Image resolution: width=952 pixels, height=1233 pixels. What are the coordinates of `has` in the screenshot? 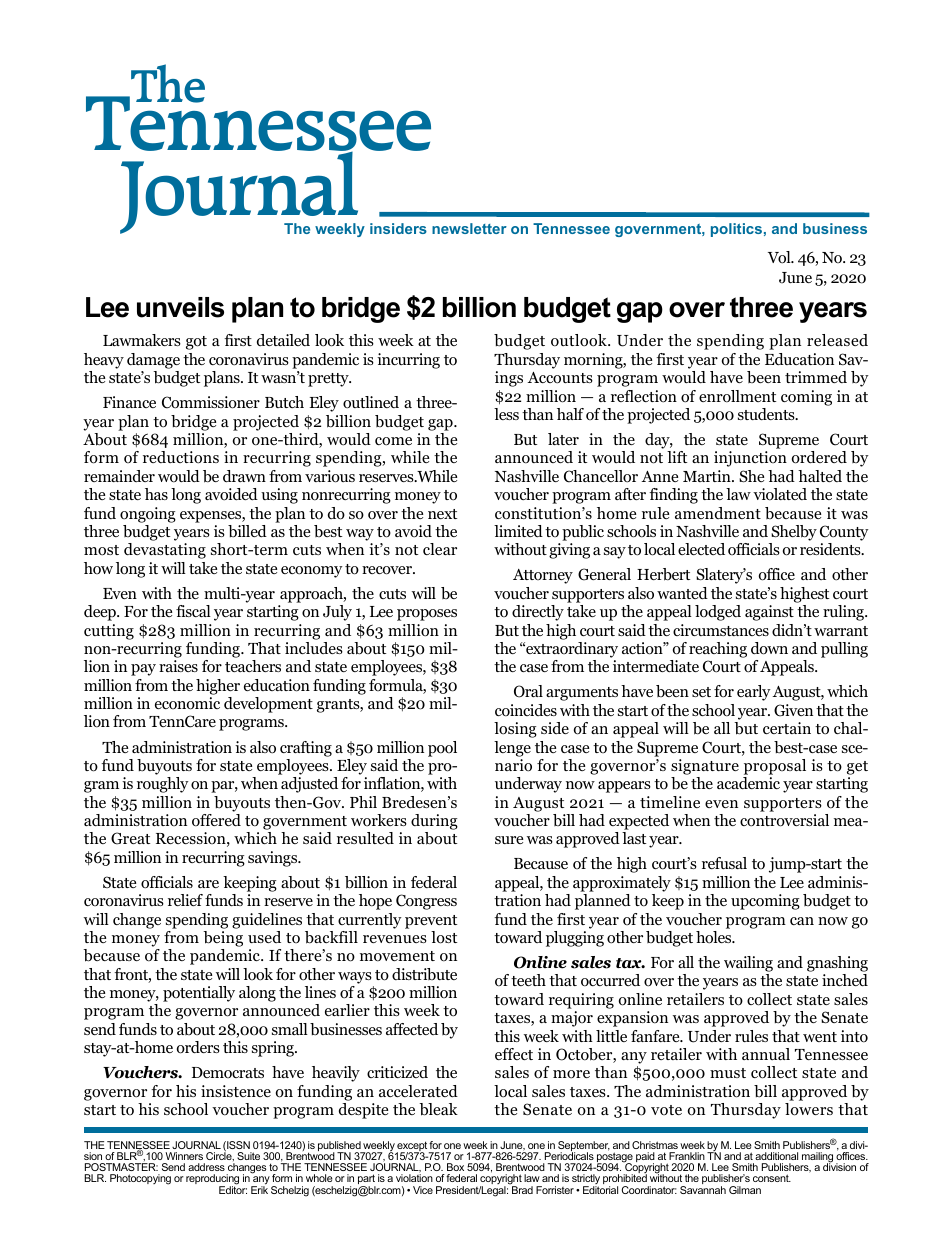 It's located at (156, 494).
